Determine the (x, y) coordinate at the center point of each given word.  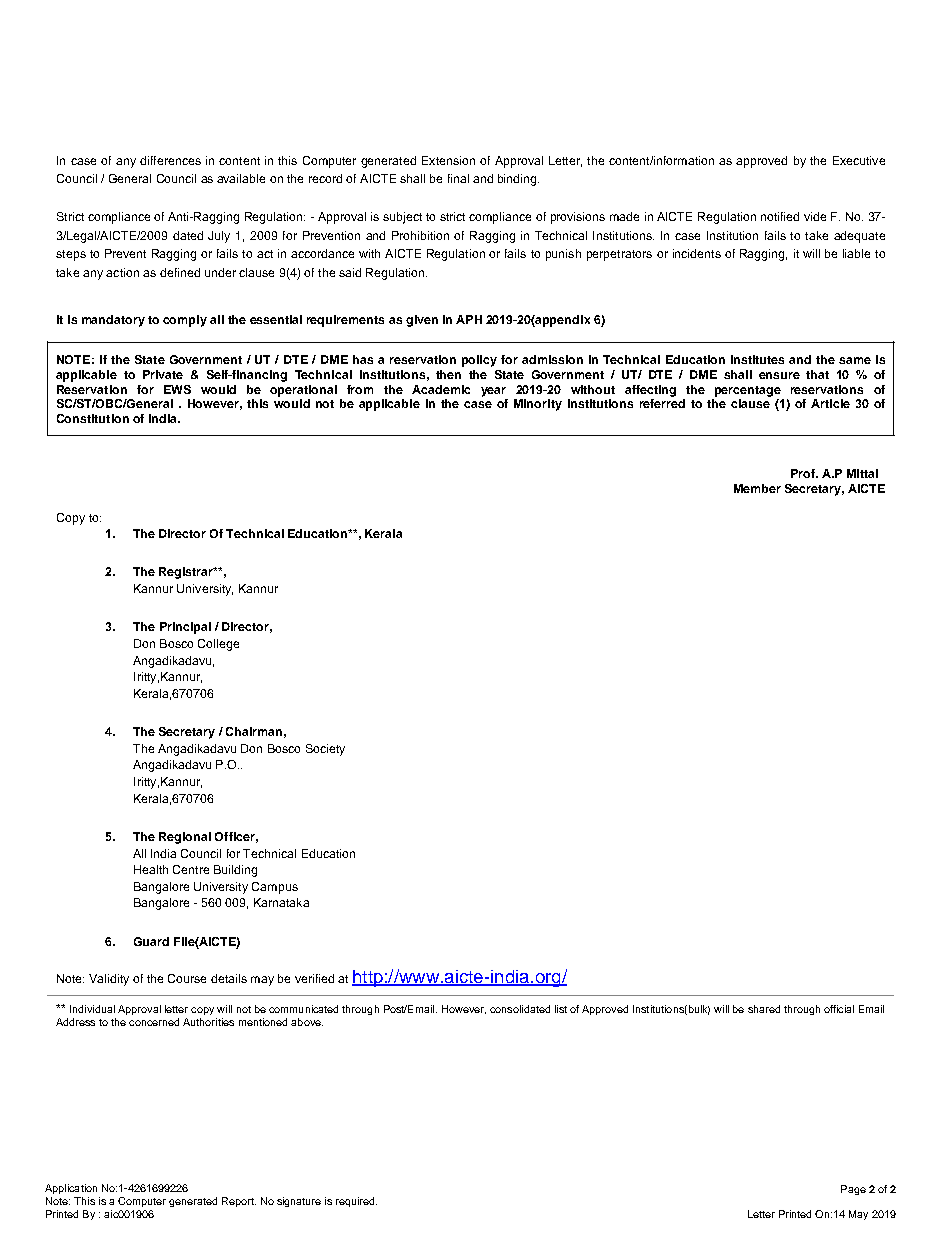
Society (325, 750)
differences (170, 160)
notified (780, 216)
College (218, 645)
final (458, 178)
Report (239, 1202)
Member (757, 488)
